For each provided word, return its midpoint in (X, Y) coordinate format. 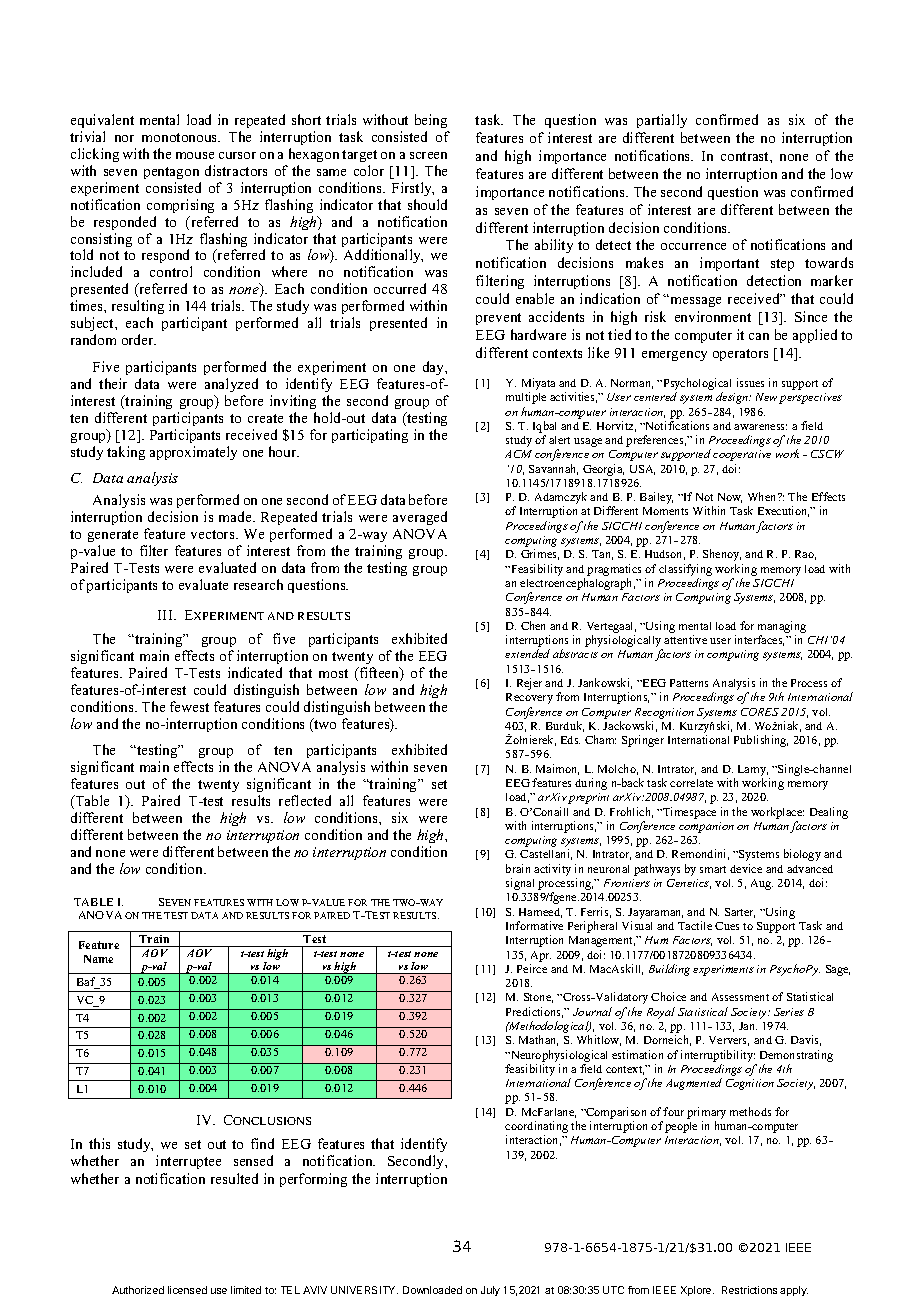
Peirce (532, 968)
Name (98, 959)
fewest (189, 706)
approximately (193, 453)
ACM (518, 454)
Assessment (740, 997)
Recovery (529, 698)
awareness (760, 427)
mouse (195, 155)
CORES (760, 712)
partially (662, 121)
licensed (187, 1290)
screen (428, 155)
